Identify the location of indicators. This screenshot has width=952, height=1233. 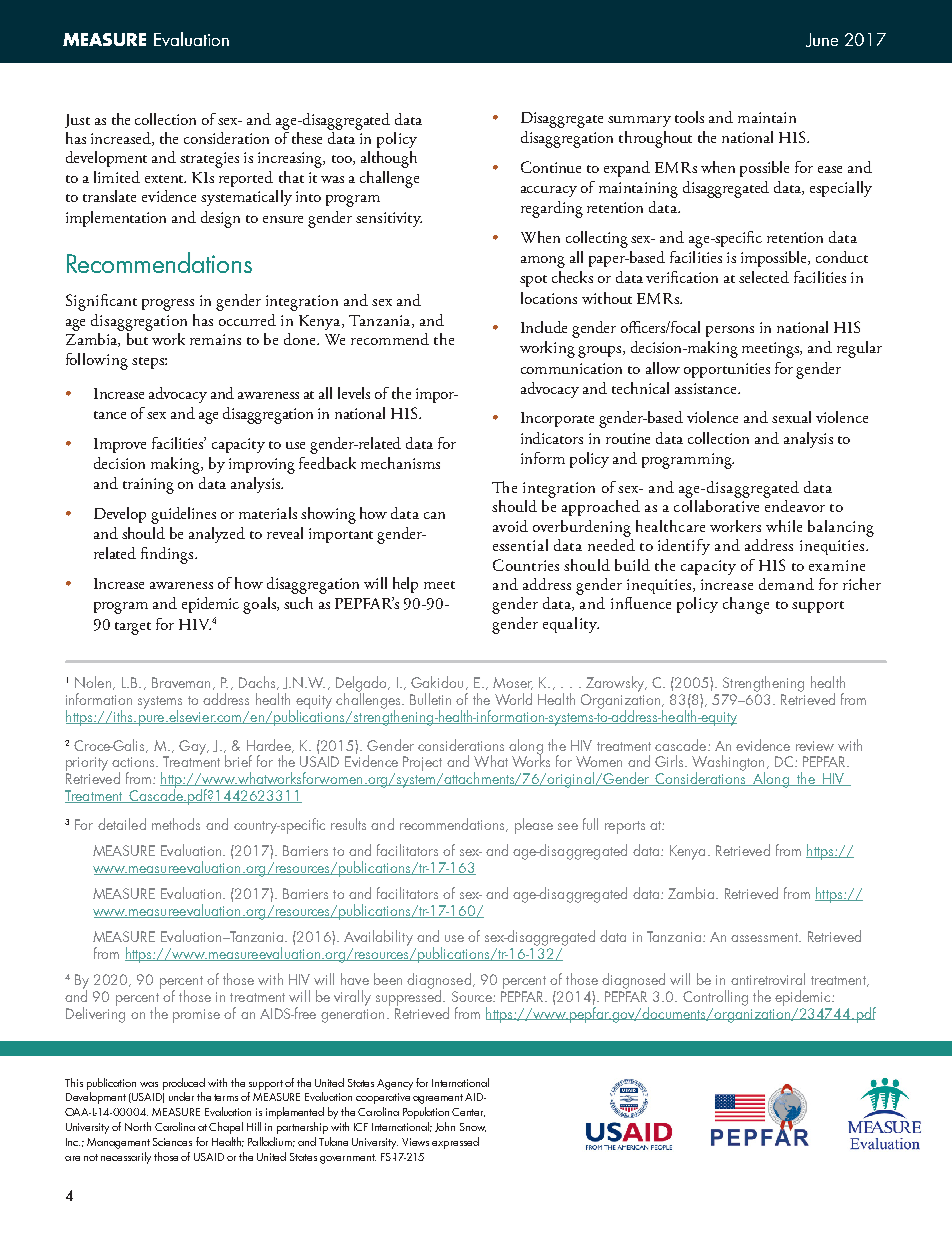
(552, 438).
